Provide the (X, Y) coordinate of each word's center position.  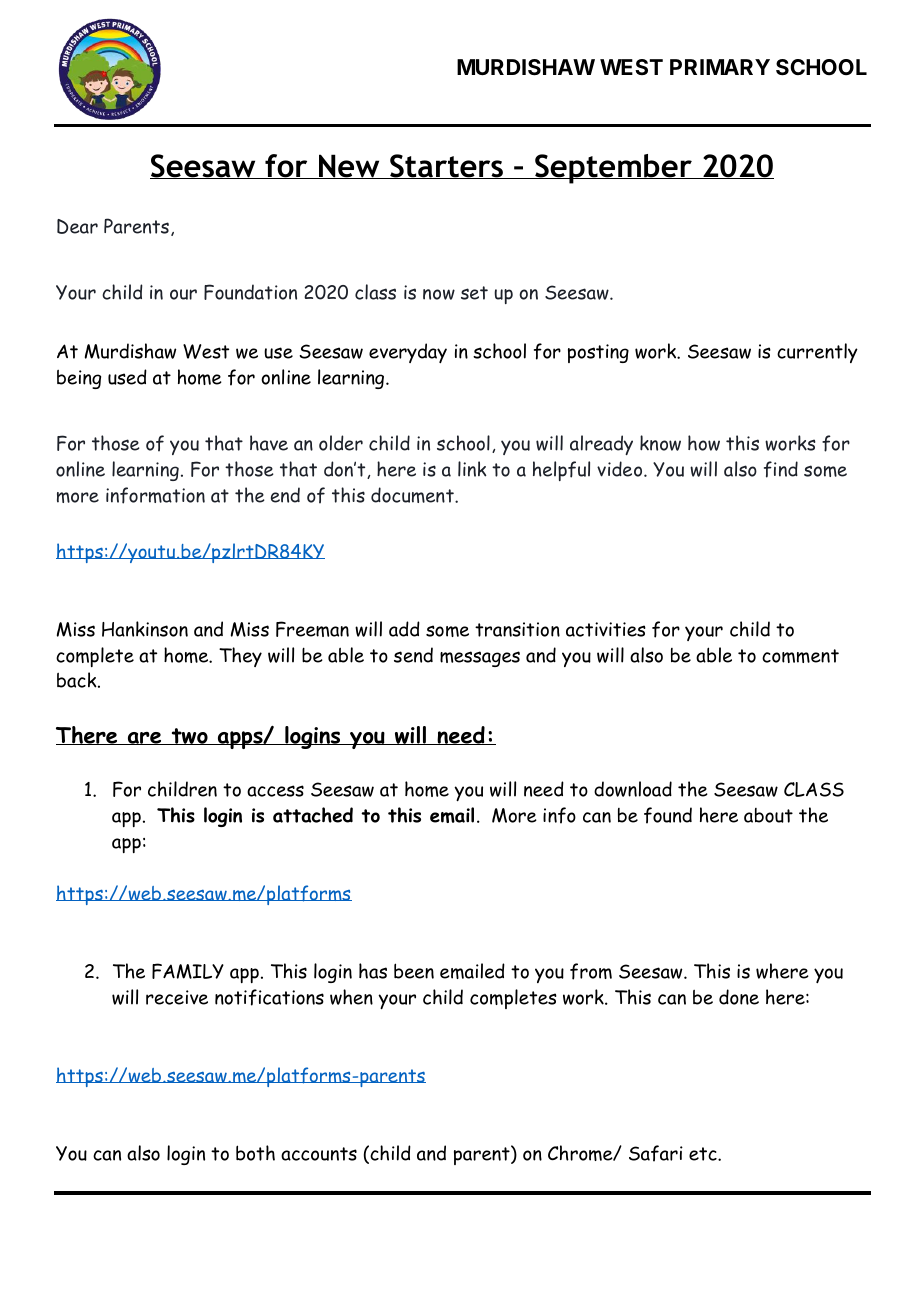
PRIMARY (720, 67)
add (404, 629)
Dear (77, 226)
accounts (319, 1154)
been (414, 971)
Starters (447, 166)
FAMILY (188, 971)
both (255, 1153)
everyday (408, 353)
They (240, 657)
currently (817, 353)
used (127, 377)
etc (704, 1154)
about (768, 815)
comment (800, 656)
